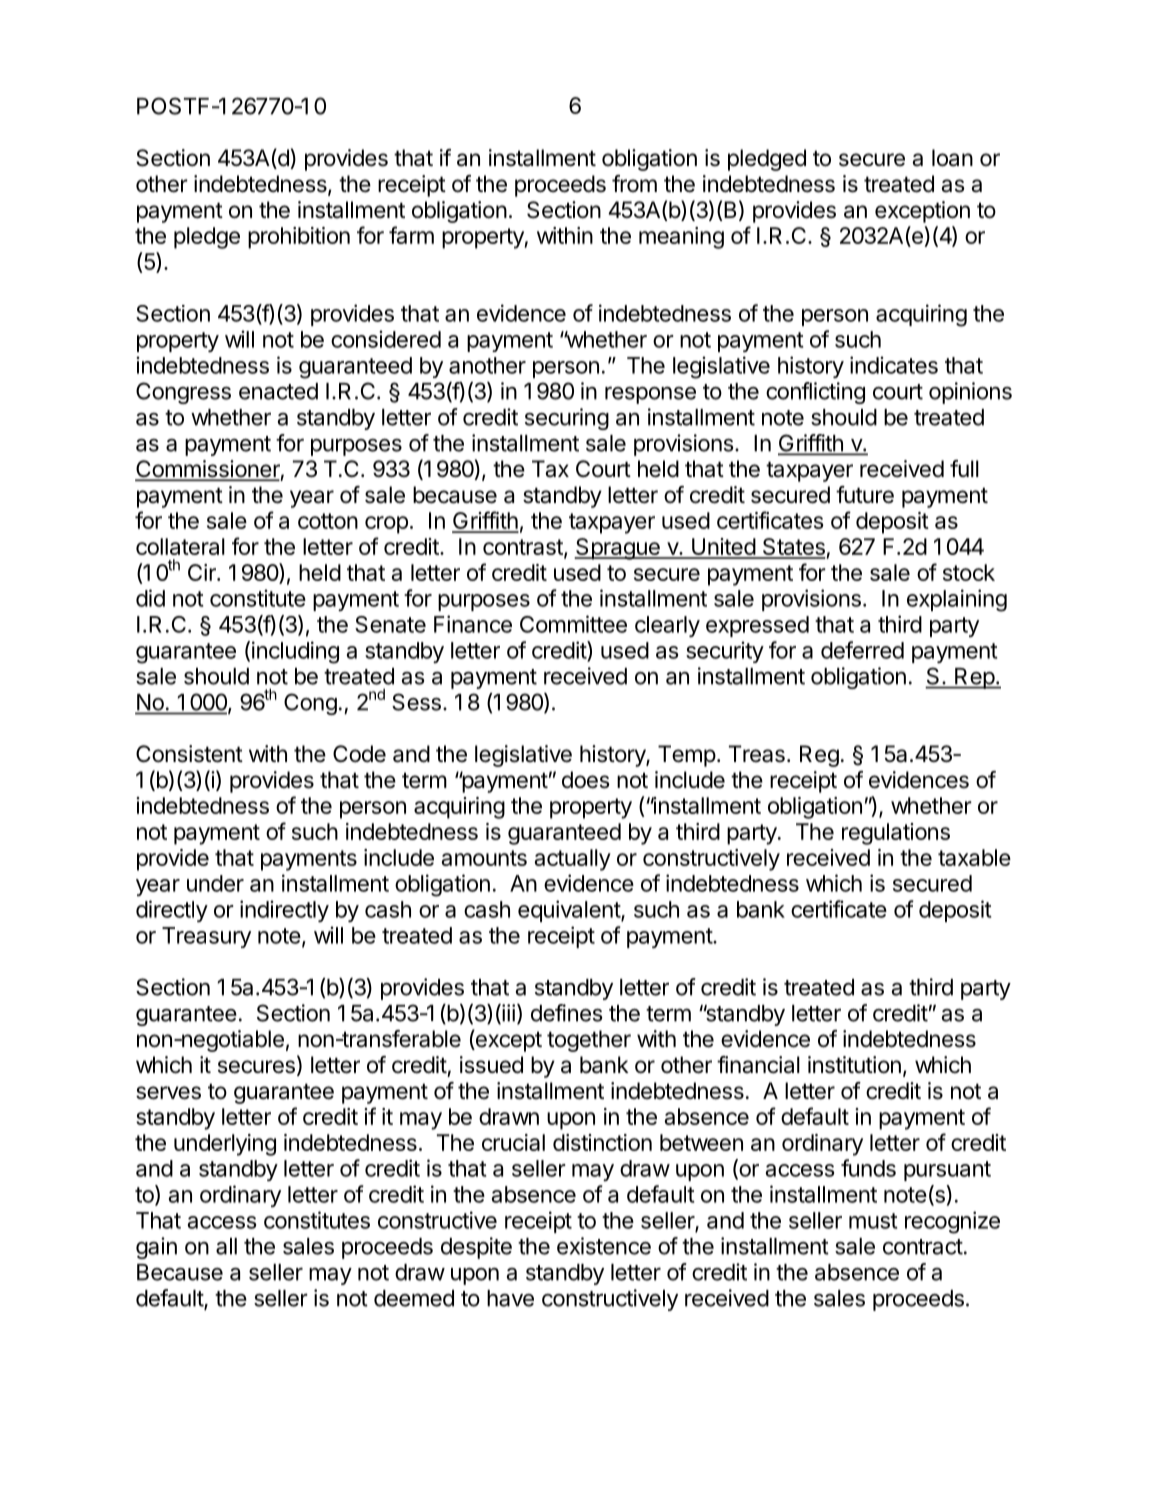 This screenshot has width=1149, height=1487. What do you see at coordinates (299, 238) in the screenshot?
I see `prohibition` at bounding box center [299, 238].
